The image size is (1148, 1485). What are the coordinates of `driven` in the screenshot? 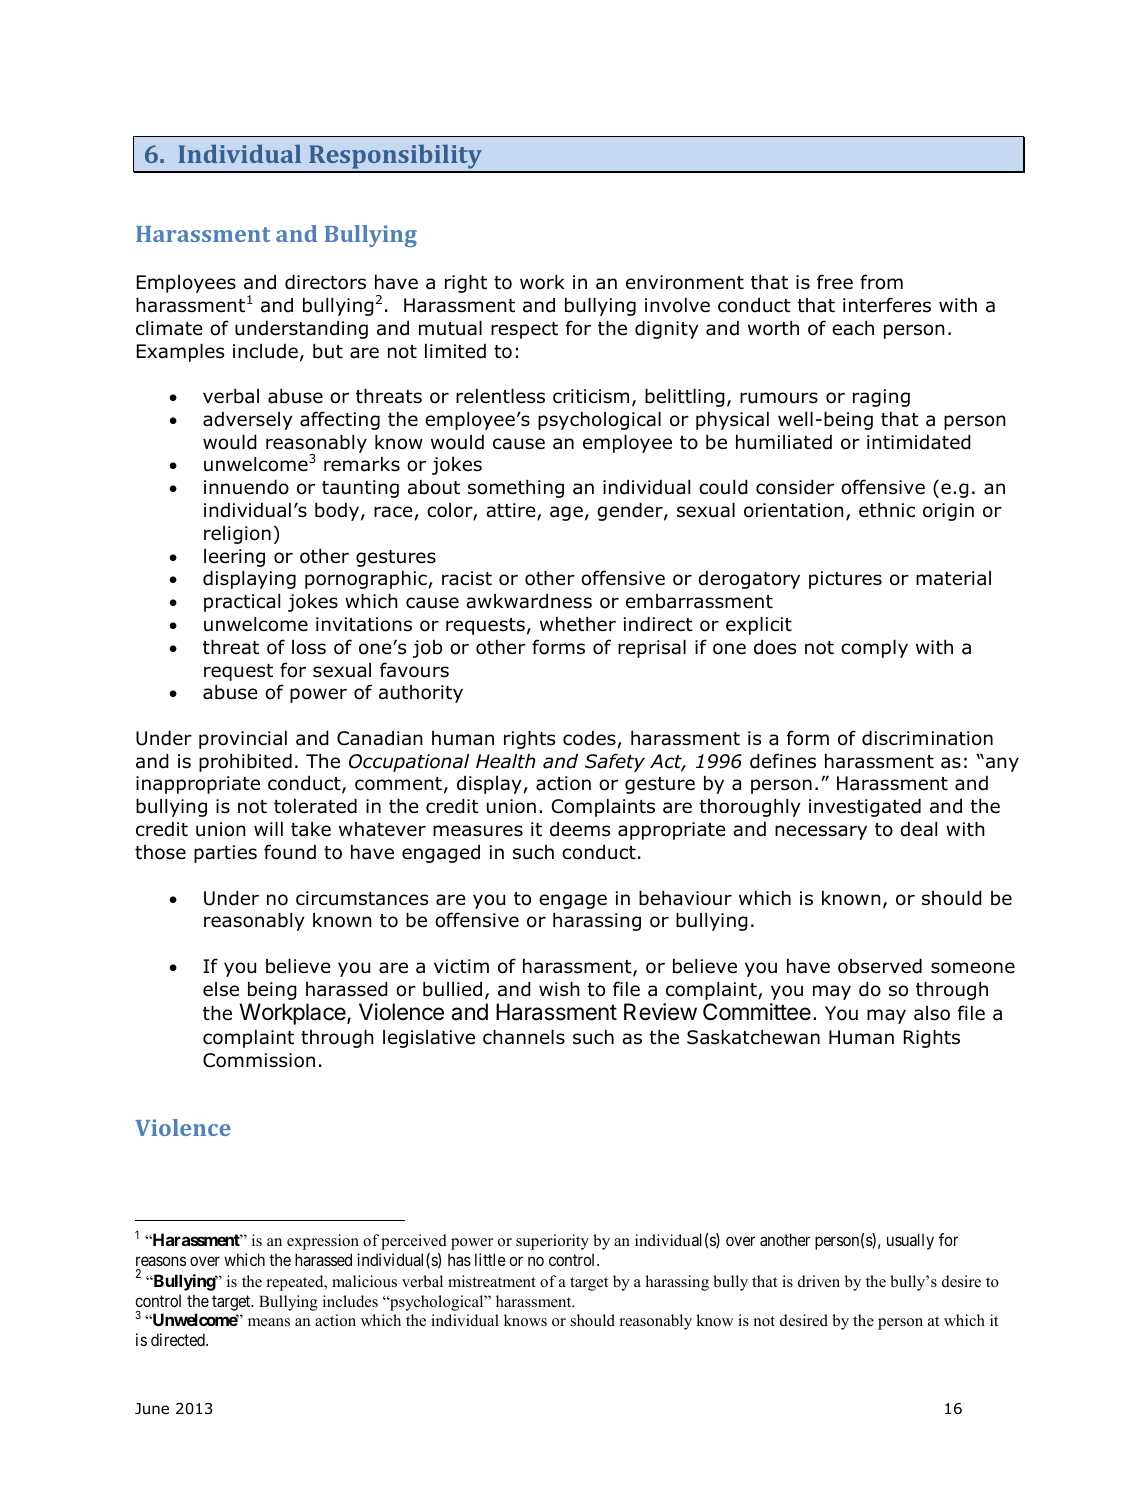 It's located at (819, 1281).
